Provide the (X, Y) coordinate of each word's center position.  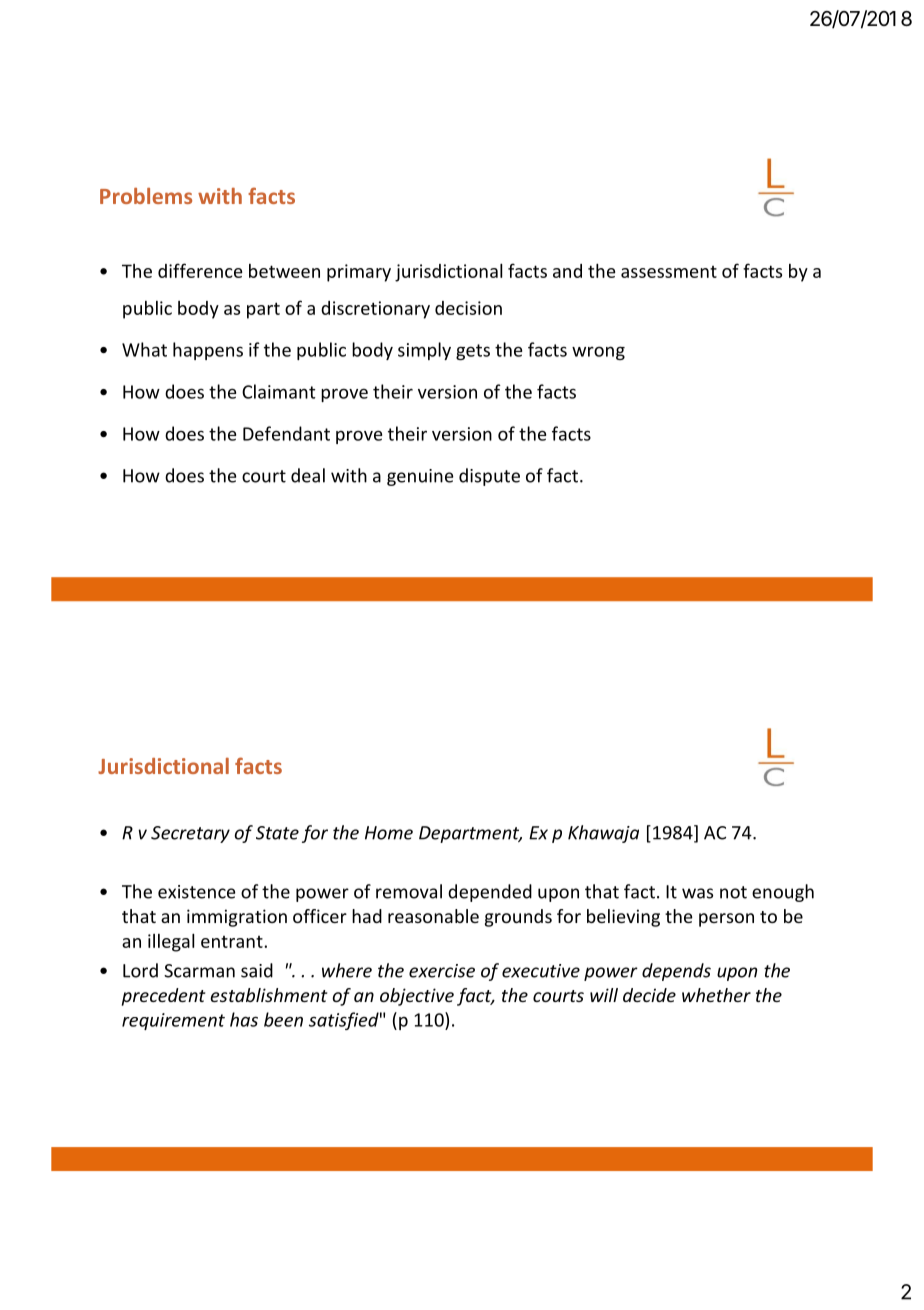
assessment (669, 272)
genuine (420, 477)
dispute (489, 477)
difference (200, 270)
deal (308, 475)
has (244, 1019)
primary (359, 273)
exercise (442, 971)
